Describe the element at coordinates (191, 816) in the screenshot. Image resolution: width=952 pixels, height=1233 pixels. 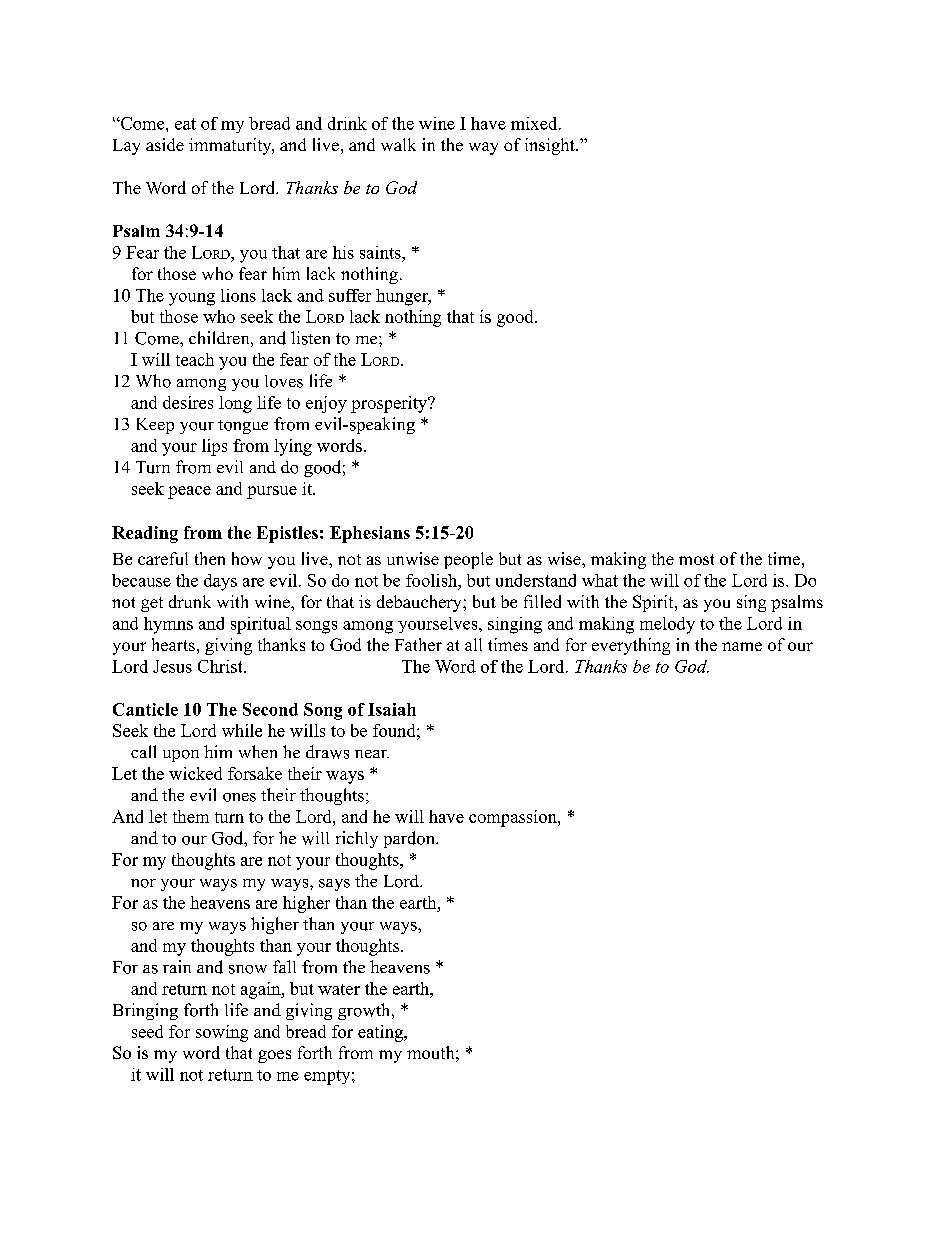
I see `them` at that location.
